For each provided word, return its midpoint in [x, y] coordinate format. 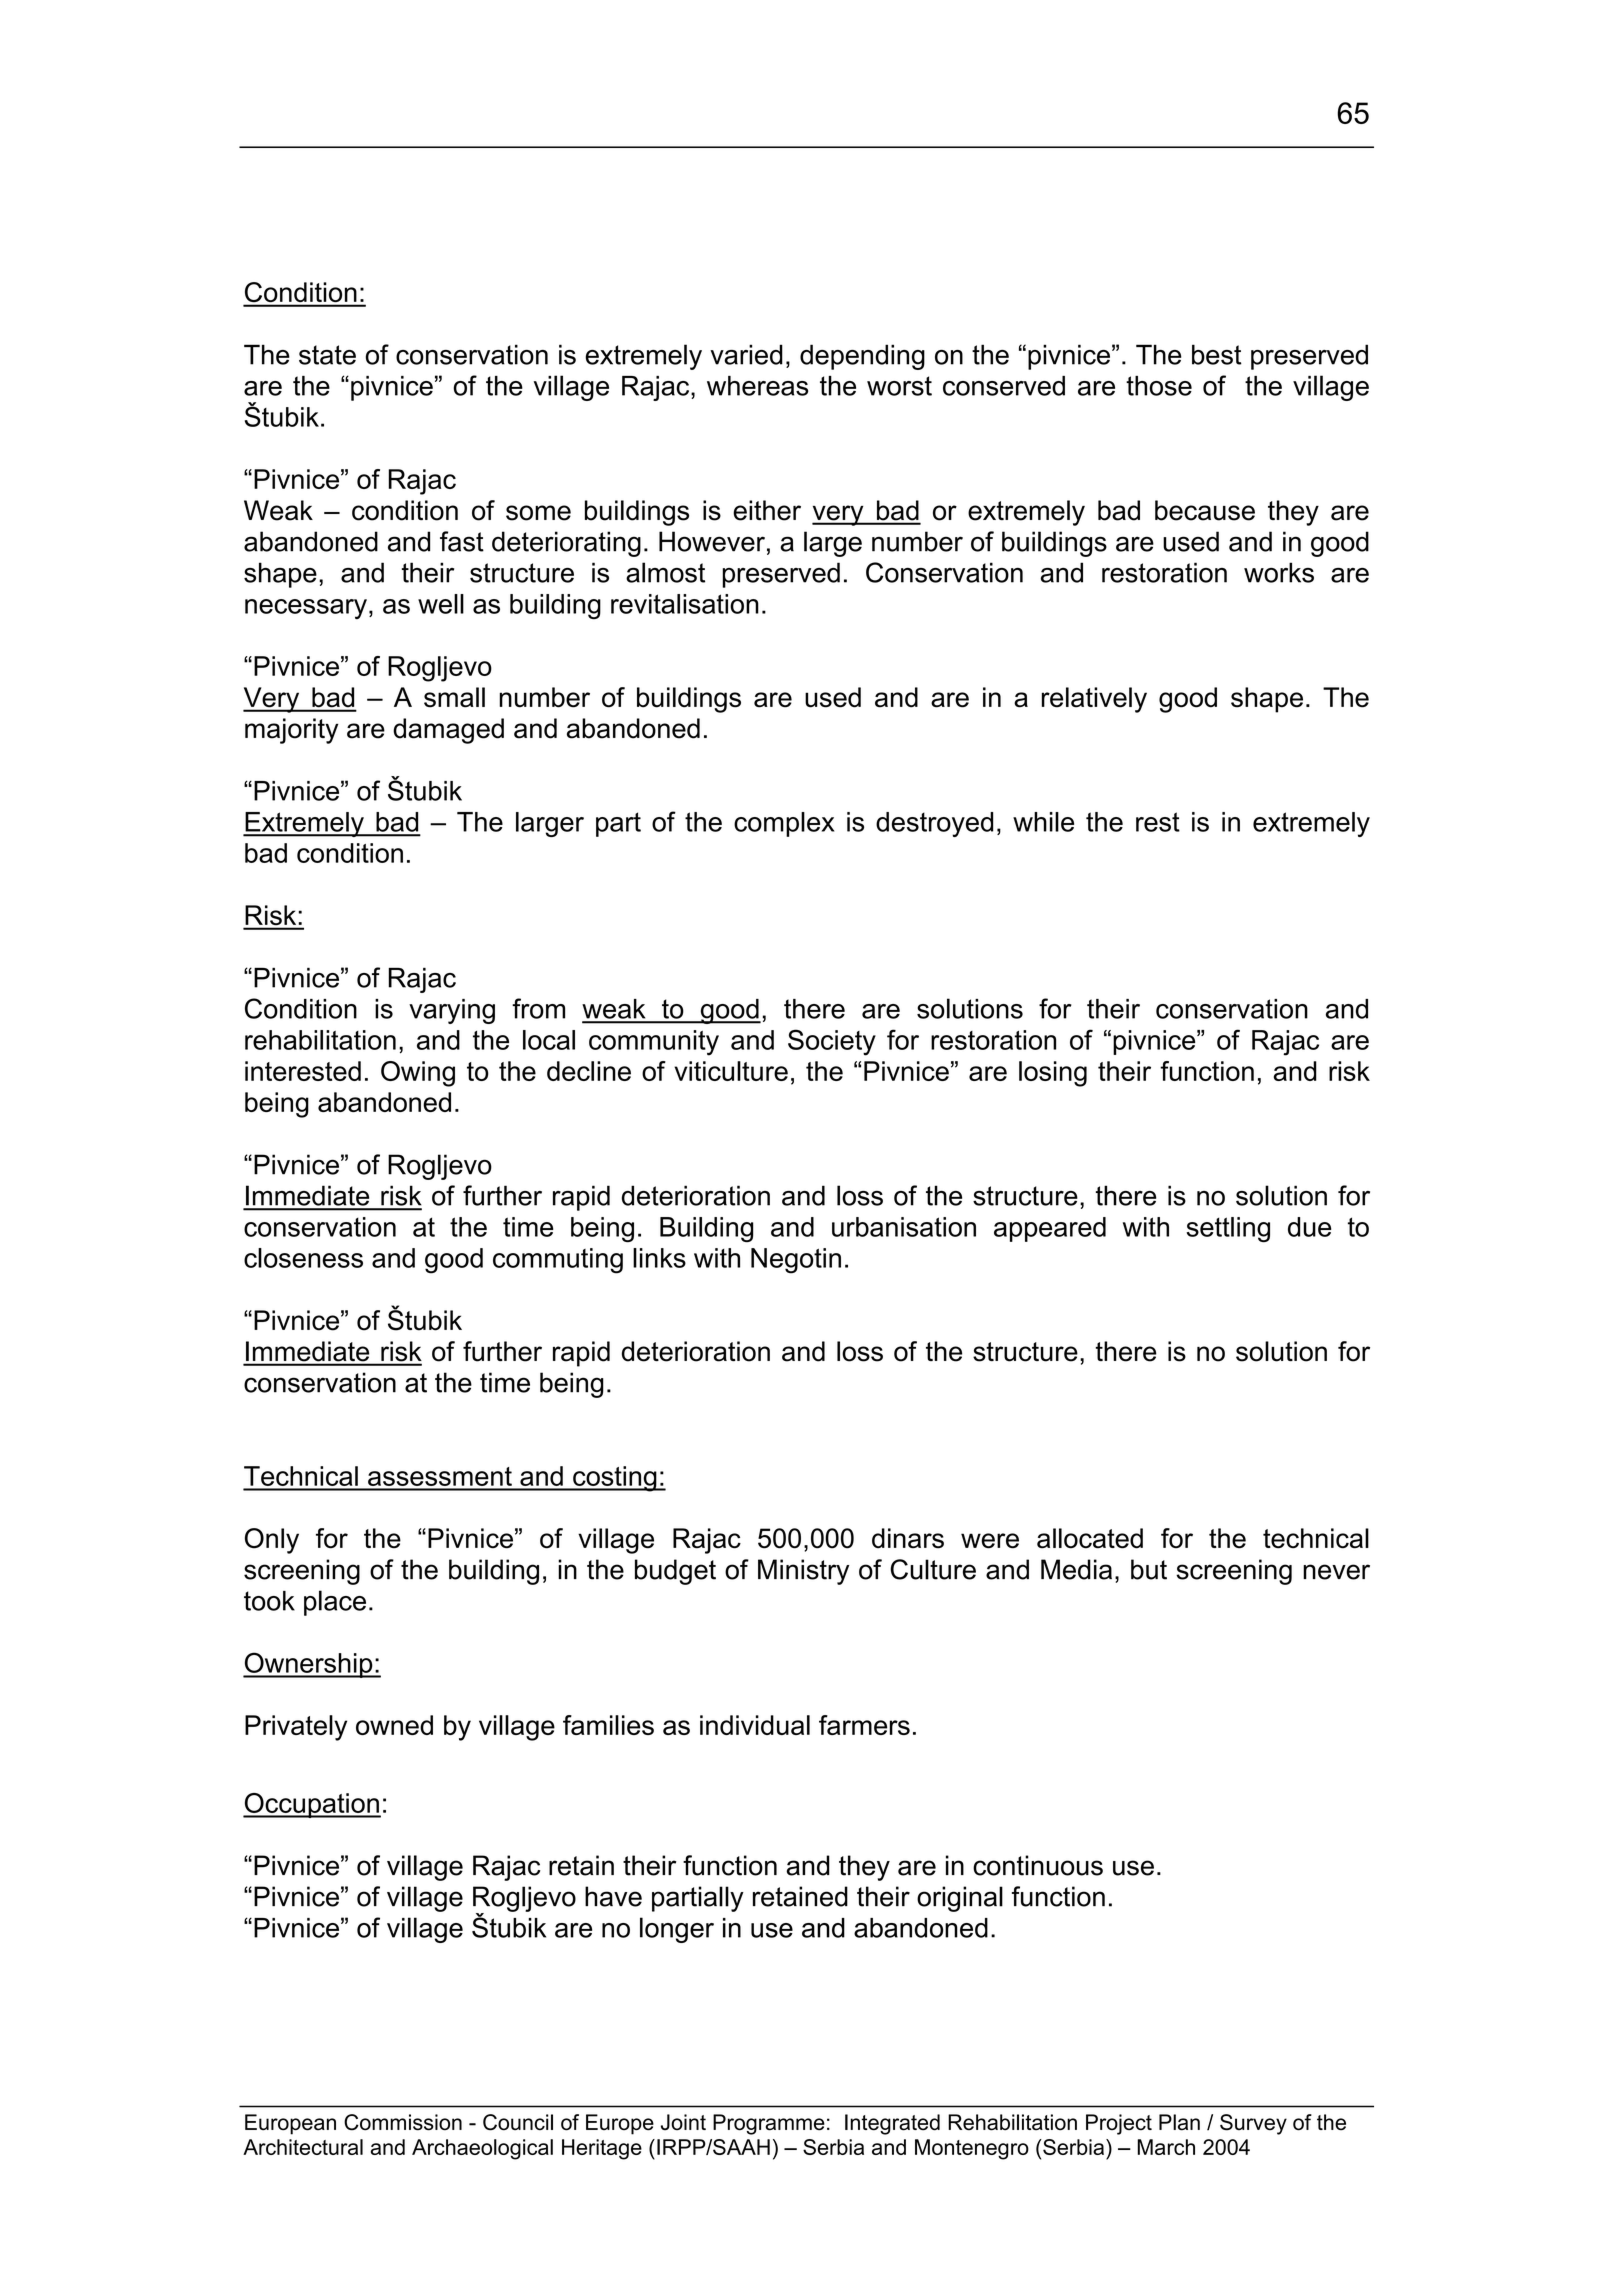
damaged [448, 731]
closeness [303, 1258]
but [1149, 1569]
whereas [757, 386]
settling [1228, 1229]
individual [755, 1725]
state [327, 355]
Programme [769, 2124]
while [1043, 822]
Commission [403, 2122]
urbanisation [904, 1227]
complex [784, 824]
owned [394, 1725]
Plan [1179, 2122]
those [1159, 386]
